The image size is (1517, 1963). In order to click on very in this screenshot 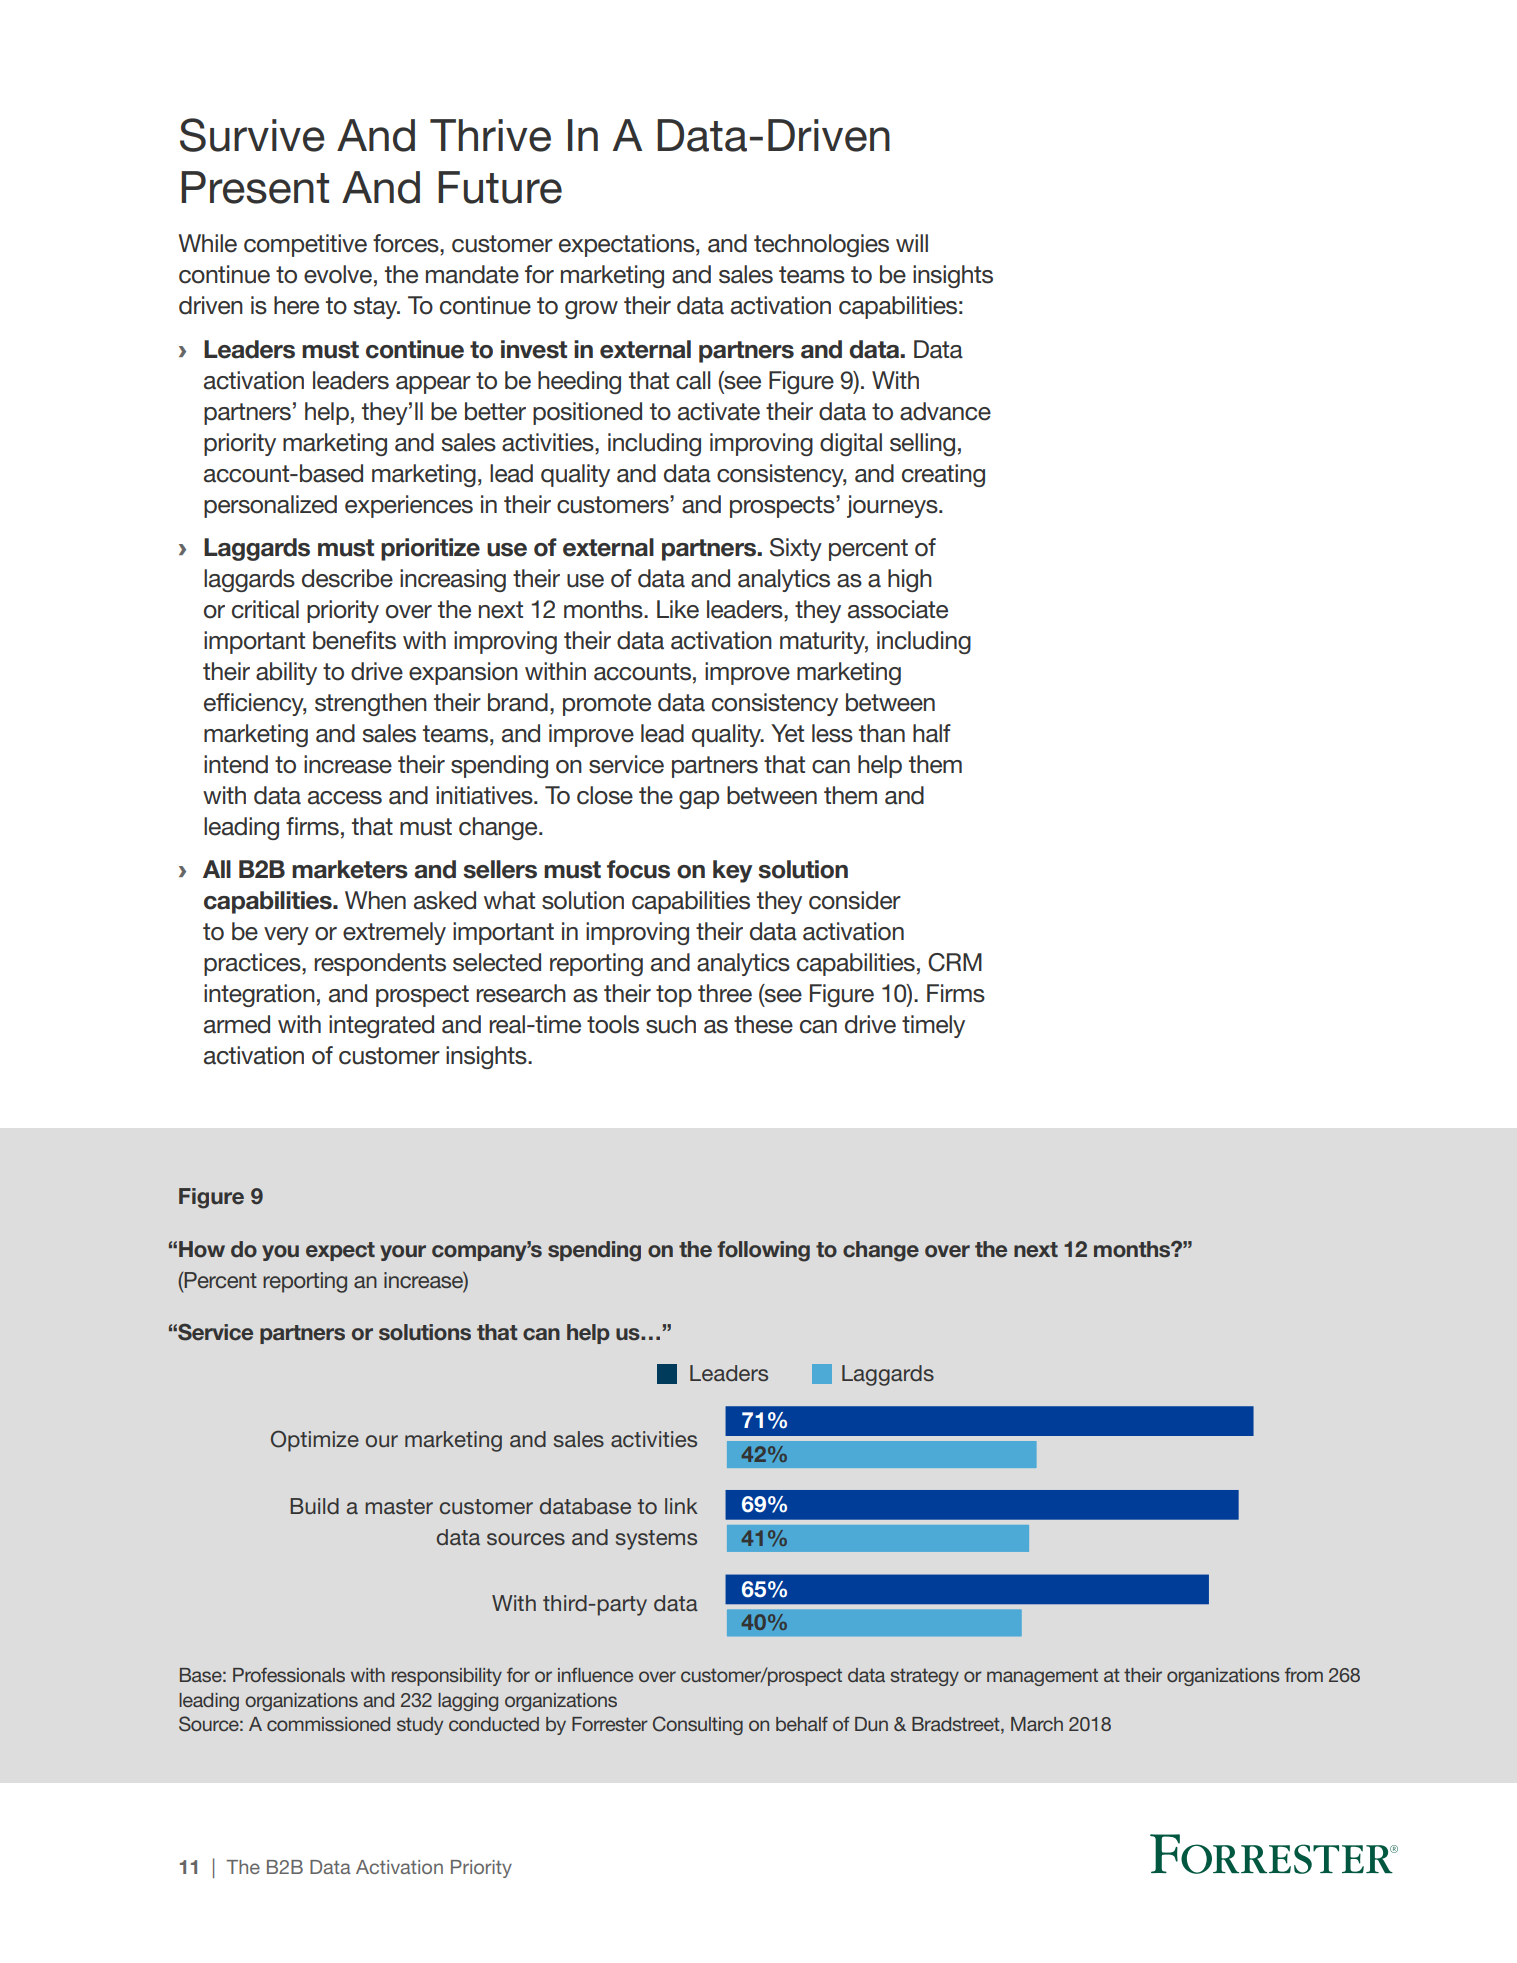, I will do `click(286, 936)`.
